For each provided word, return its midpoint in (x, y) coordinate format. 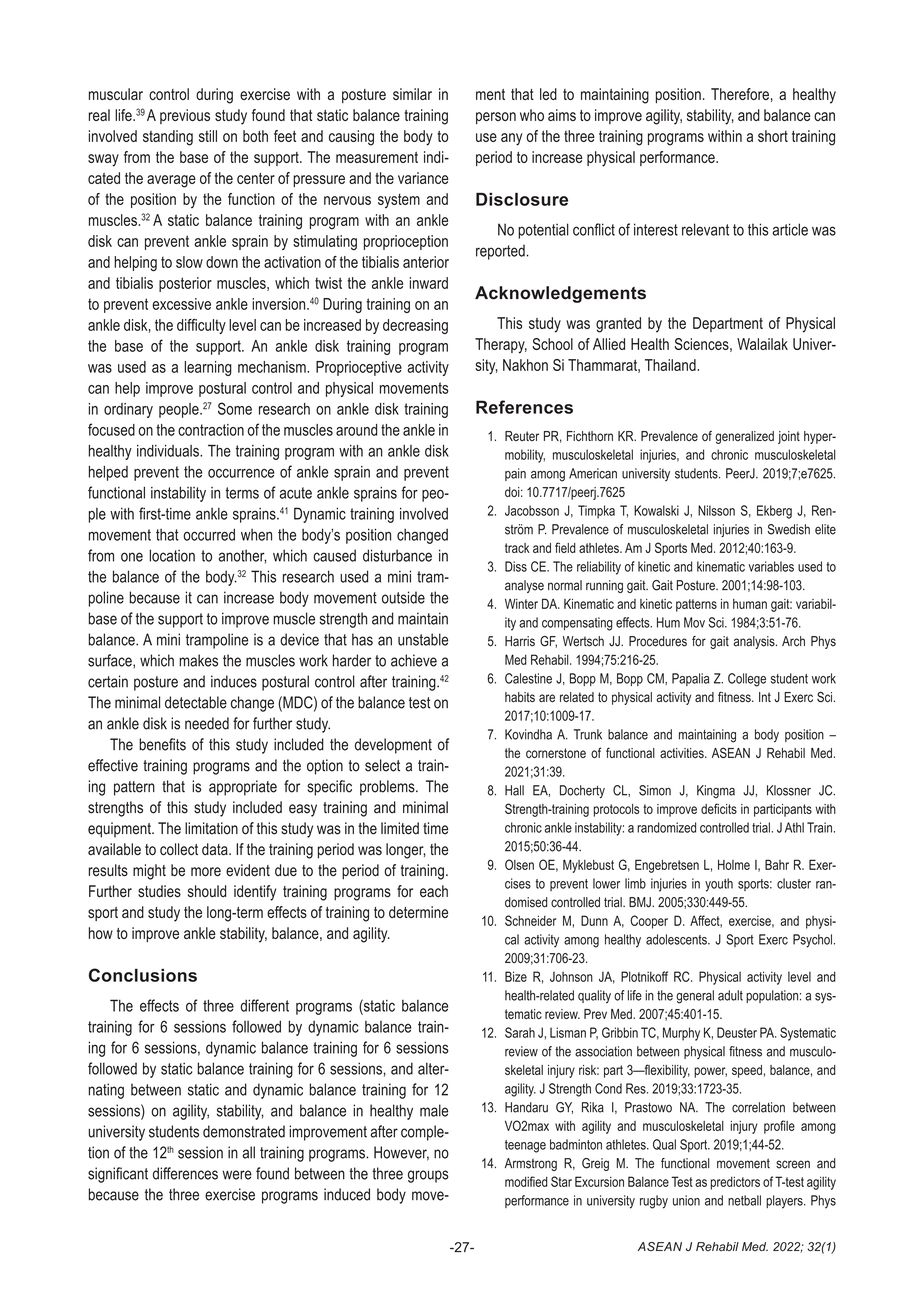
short (773, 136)
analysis (755, 642)
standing (168, 138)
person (496, 118)
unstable (423, 639)
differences (185, 1173)
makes (198, 660)
